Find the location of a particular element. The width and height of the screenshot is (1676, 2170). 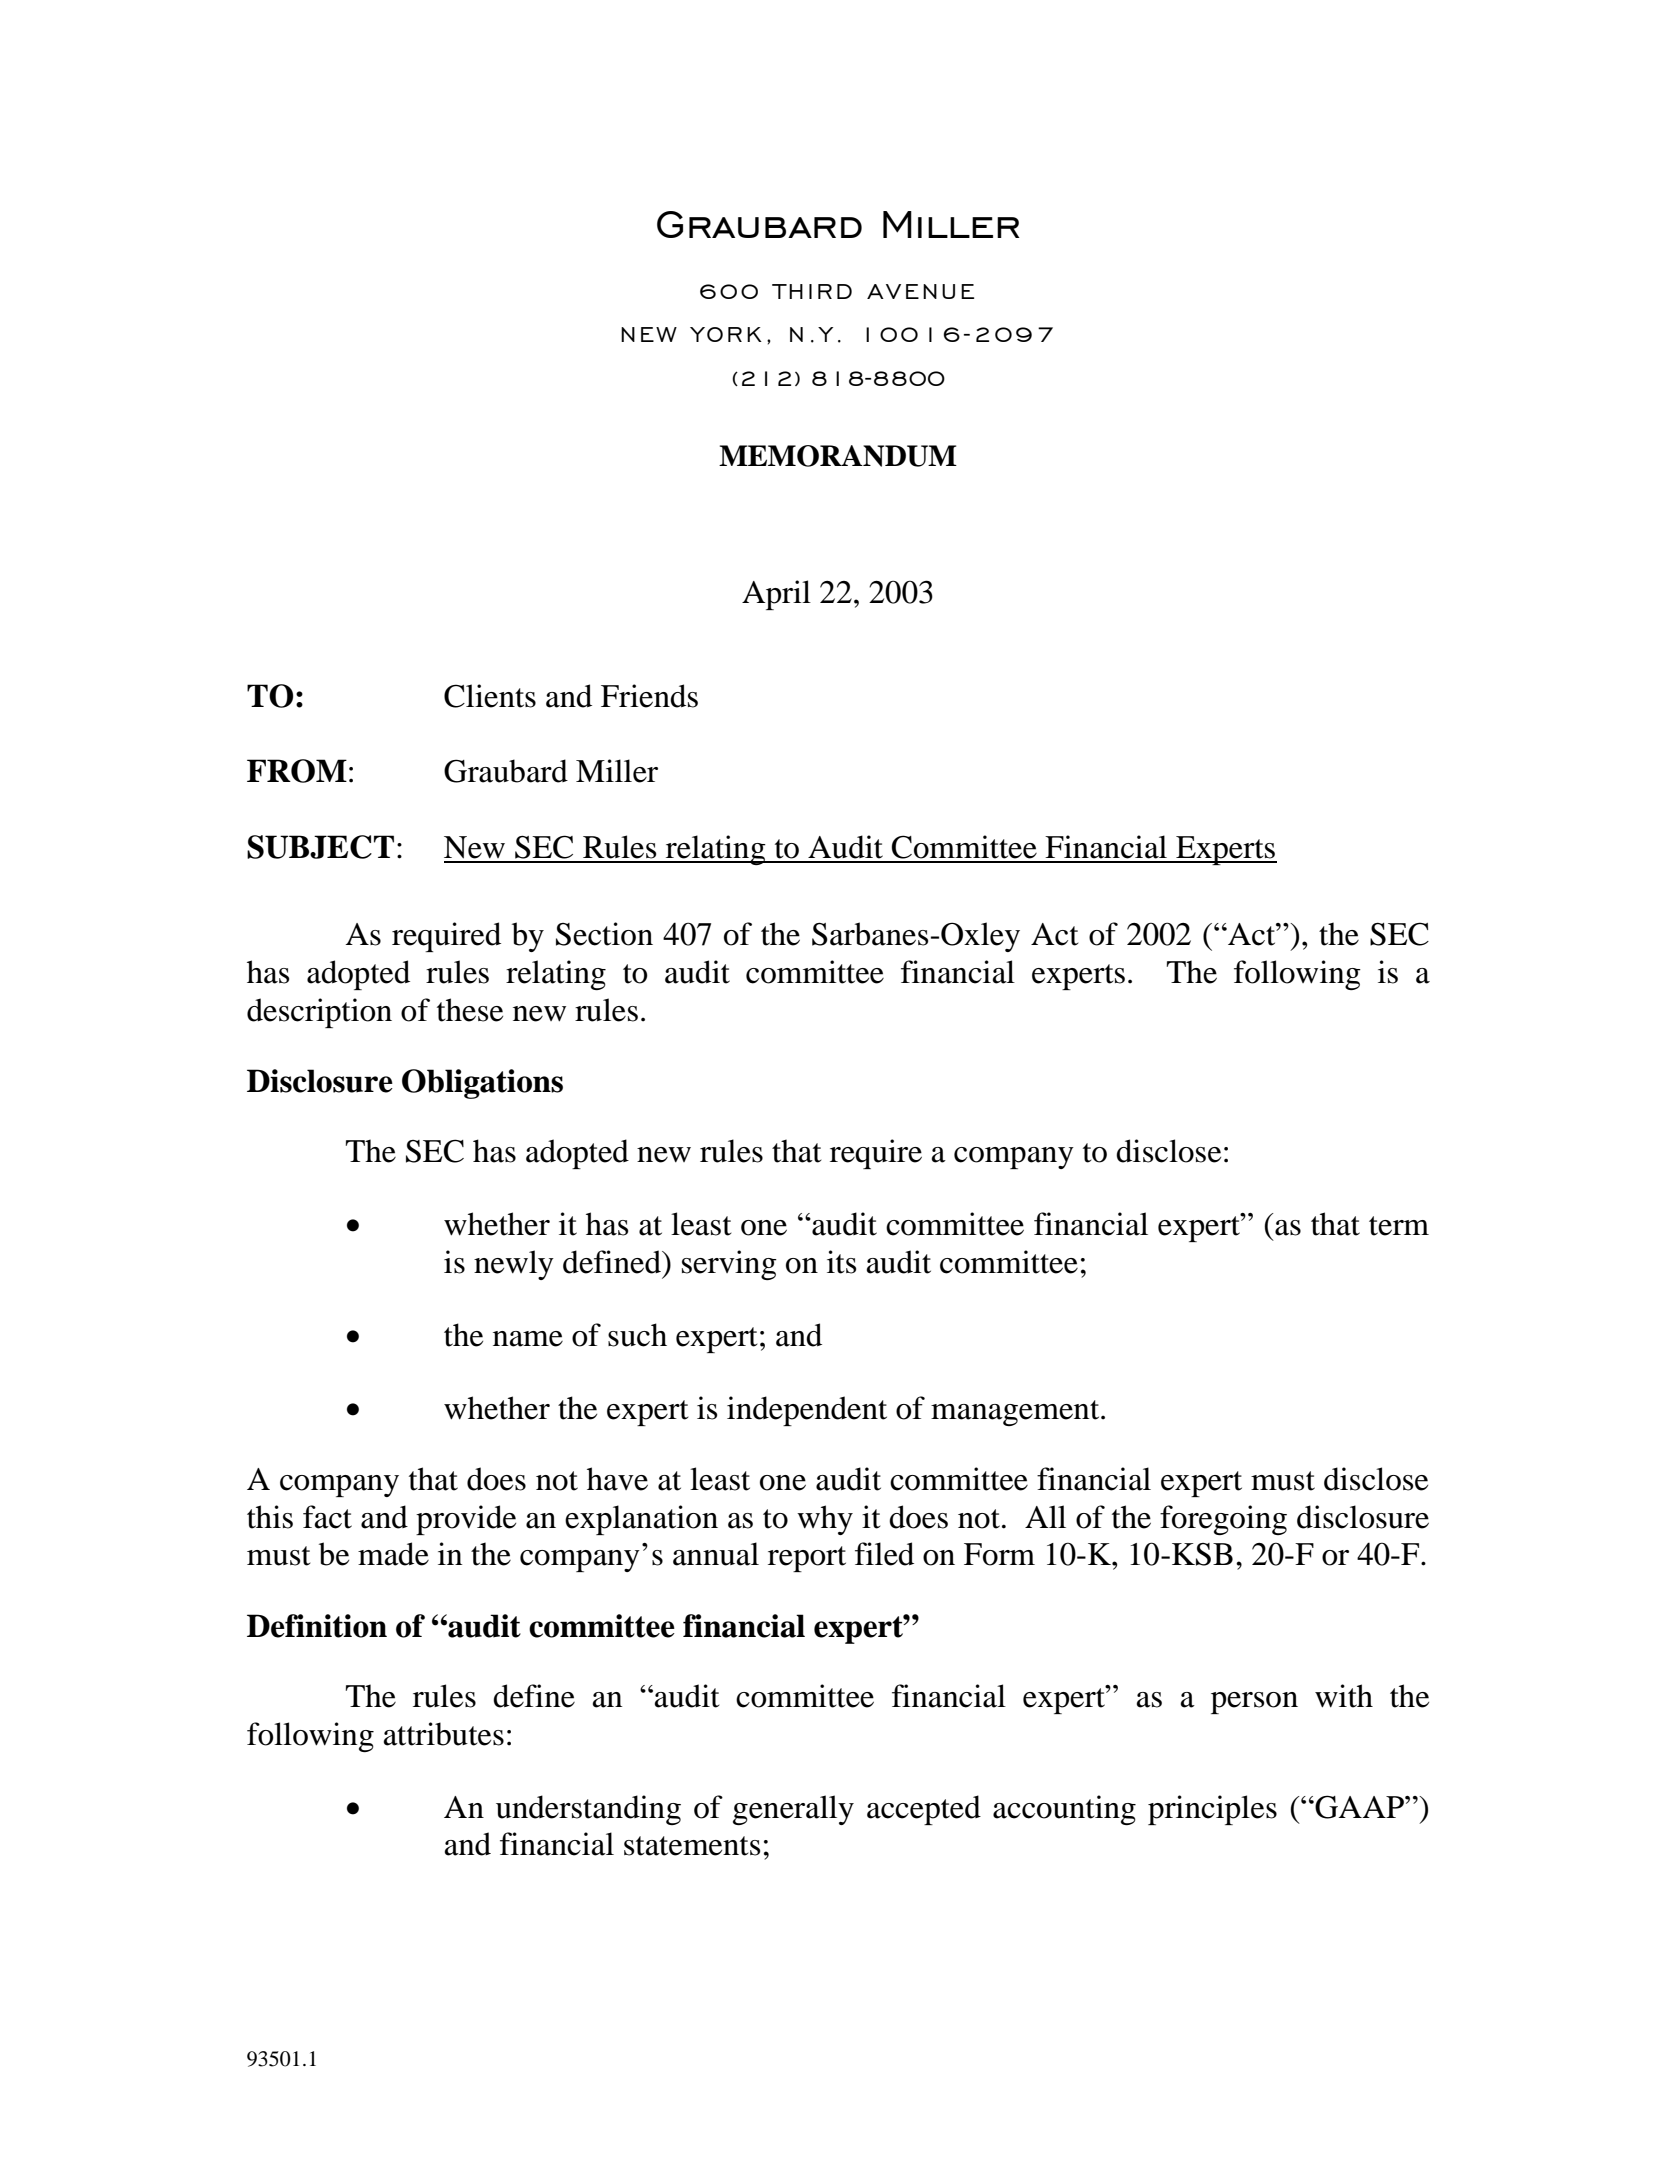

YORK is located at coordinates (726, 334).
